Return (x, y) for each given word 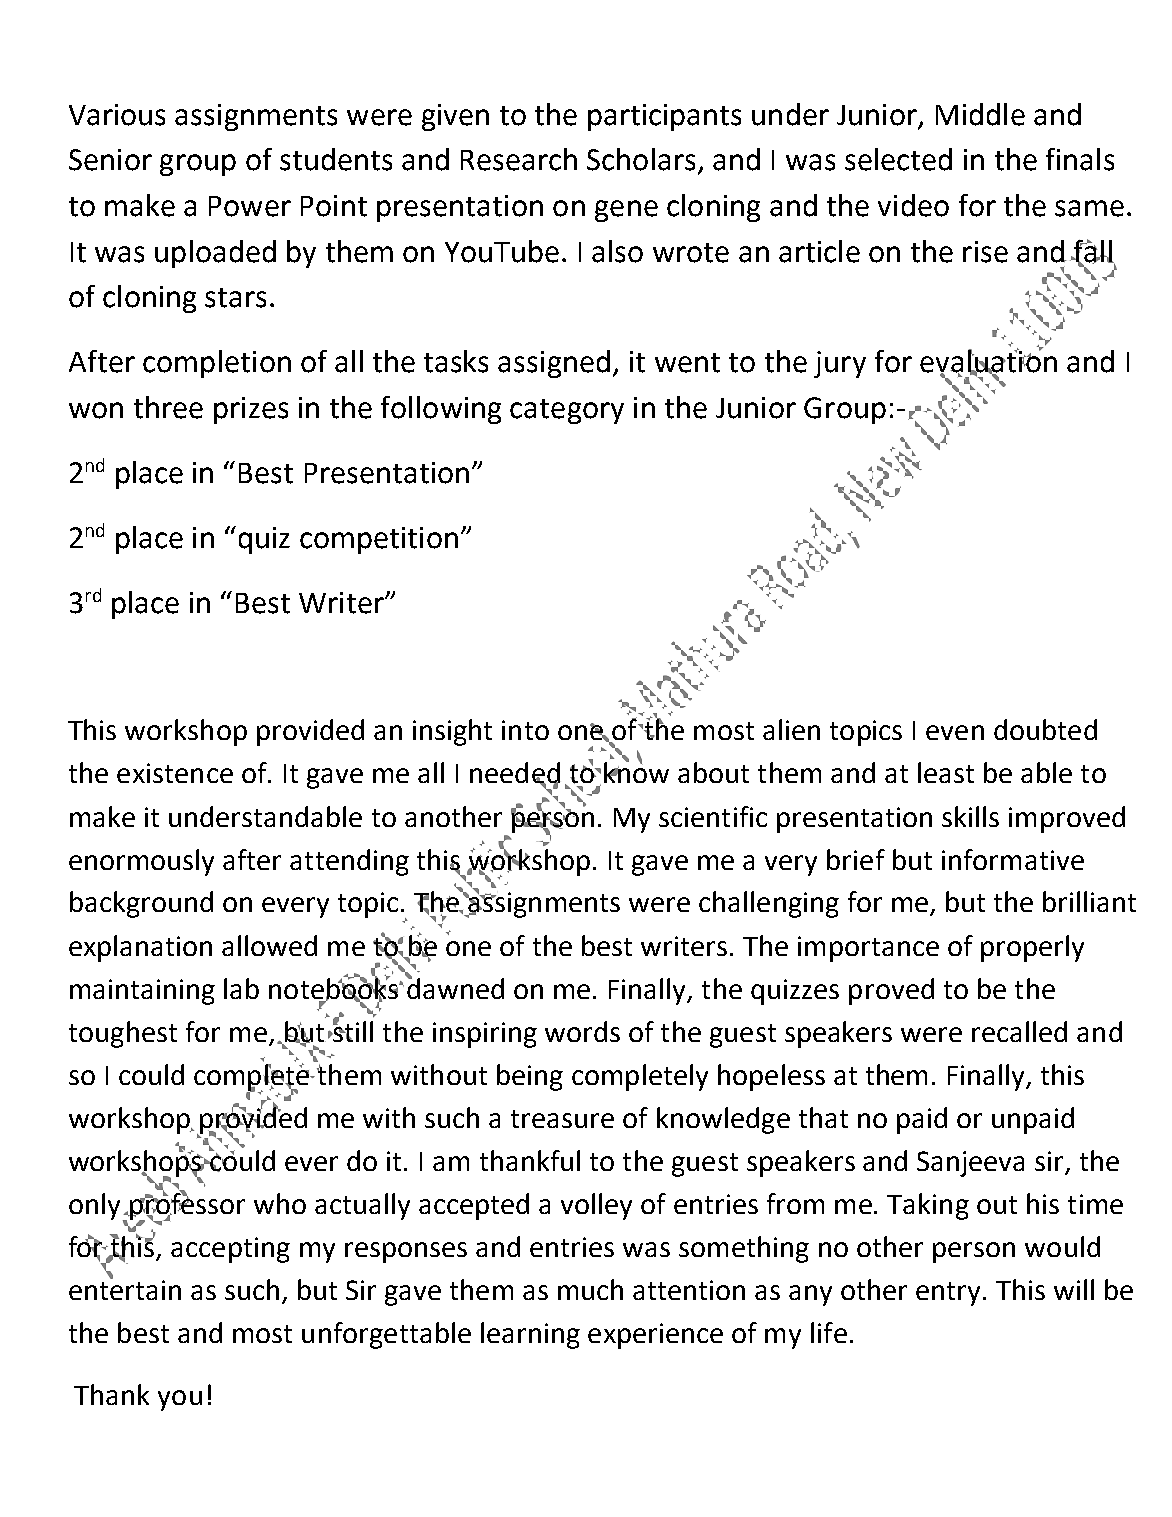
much (590, 1289)
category (567, 411)
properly (1032, 948)
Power (250, 206)
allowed (269, 945)
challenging (769, 904)
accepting (230, 1250)
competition (379, 540)
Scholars (641, 159)
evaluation (988, 361)
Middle (980, 114)
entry (950, 1294)
